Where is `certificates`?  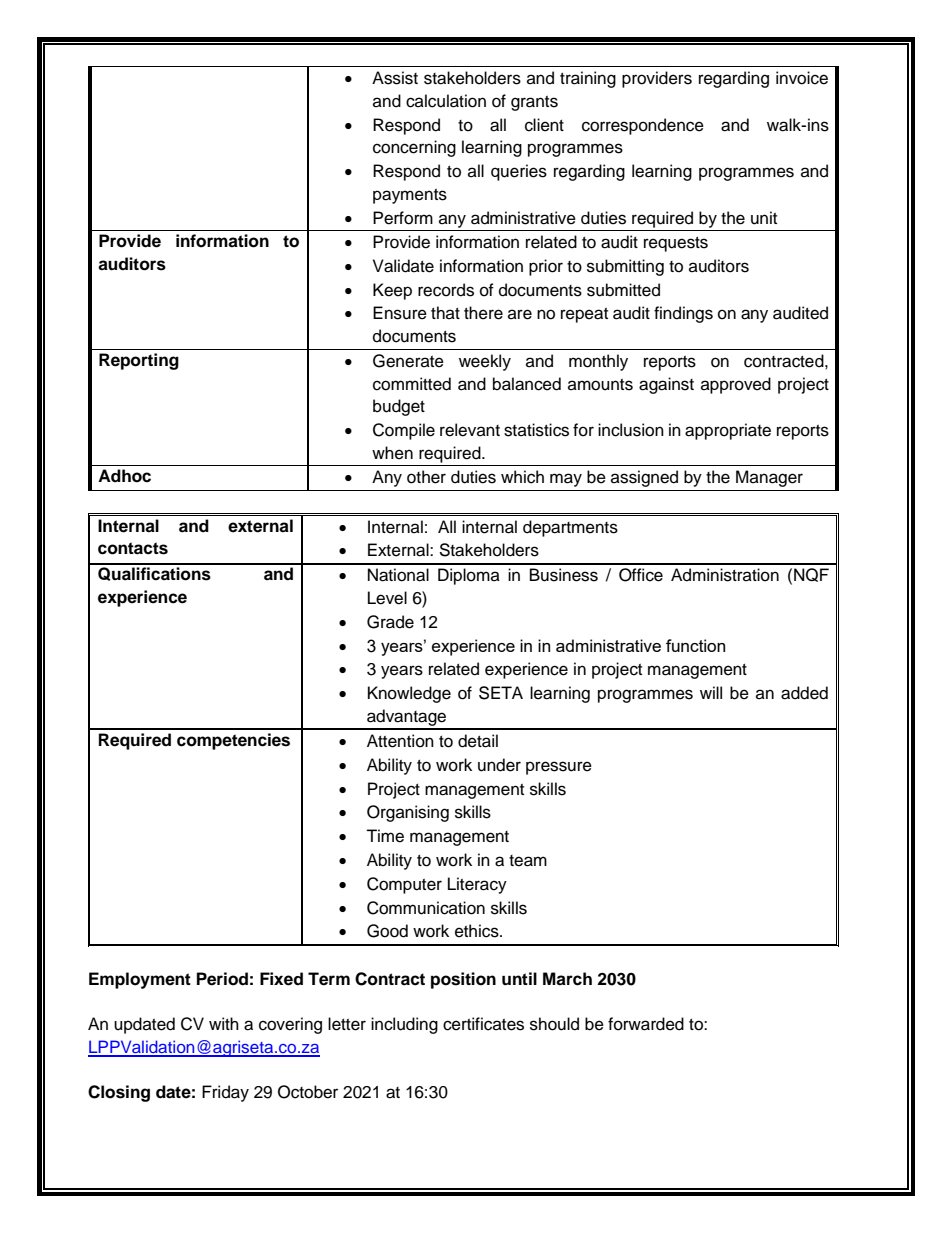
certificates is located at coordinates (483, 1024).
